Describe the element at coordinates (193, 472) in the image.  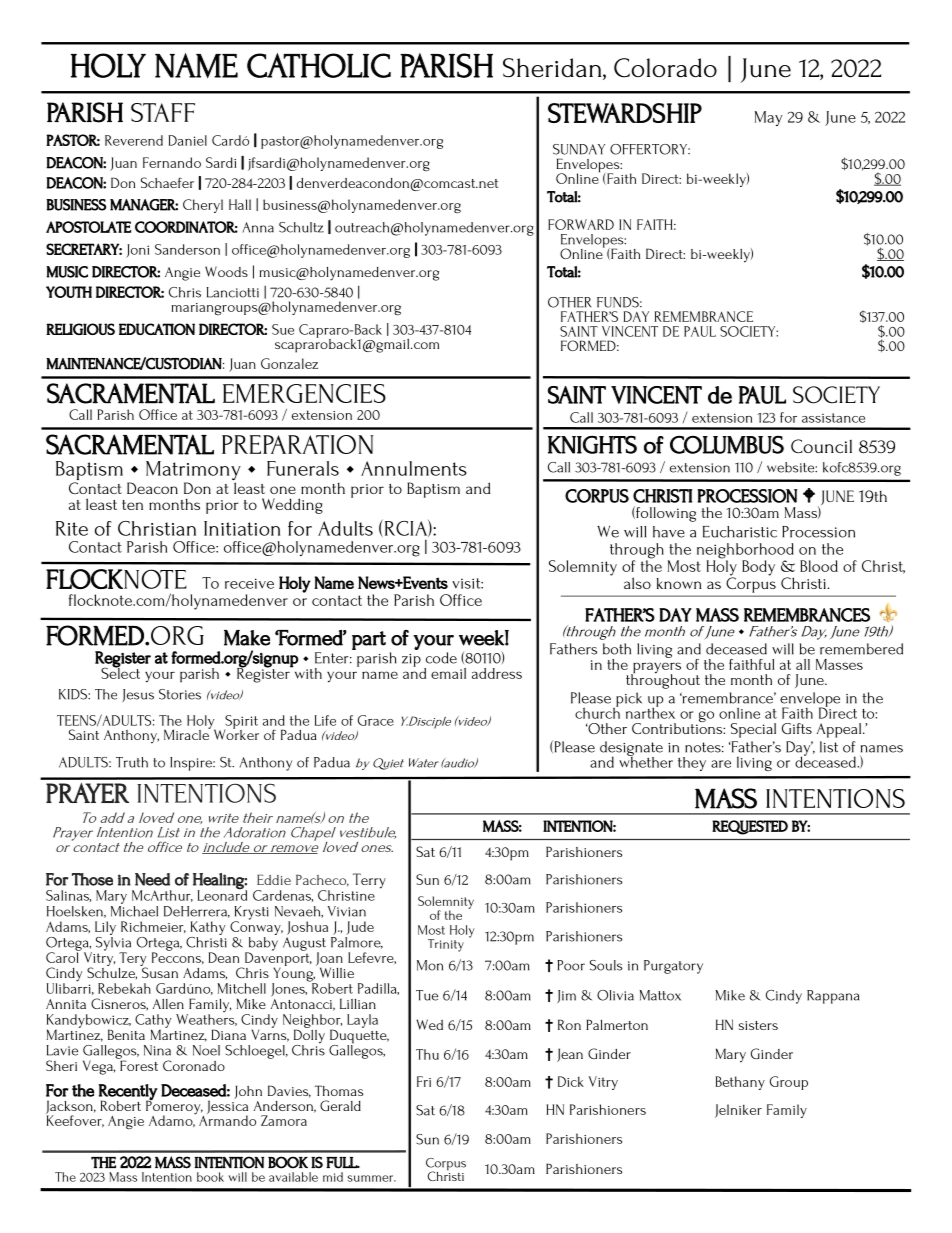
I see `Matrimony` at that location.
